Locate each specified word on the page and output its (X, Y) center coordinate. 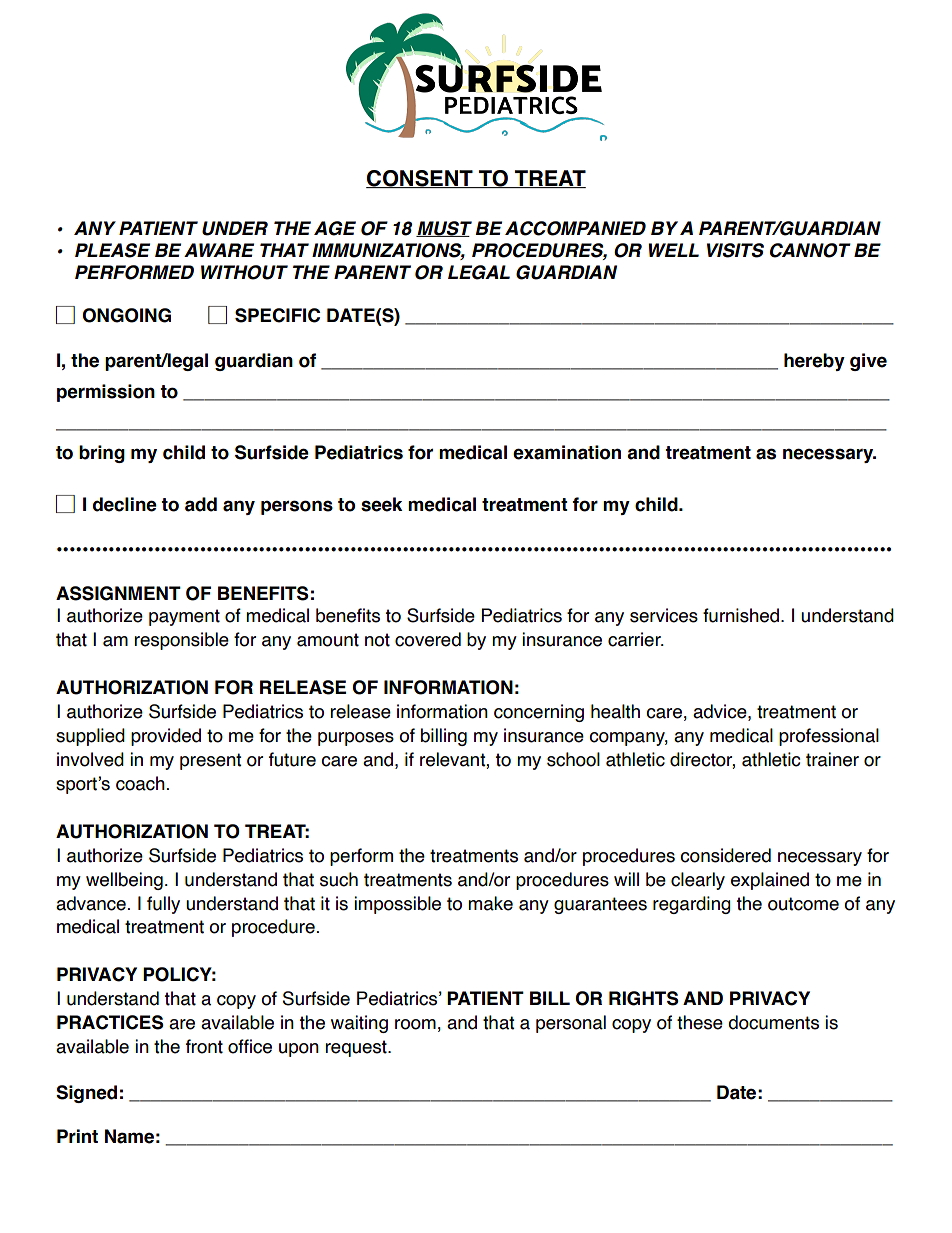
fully (163, 905)
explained (770, 881)
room (415, 1024)
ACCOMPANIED (575, 228)
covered (428, 639)
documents (773, 1022)
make (490, 903)
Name (129, 1136)
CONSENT (420, 179)
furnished (741, 615)
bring (102, 454)
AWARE (219, 250)
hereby (814, 362)
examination (567, 452)
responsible (181, 641)
